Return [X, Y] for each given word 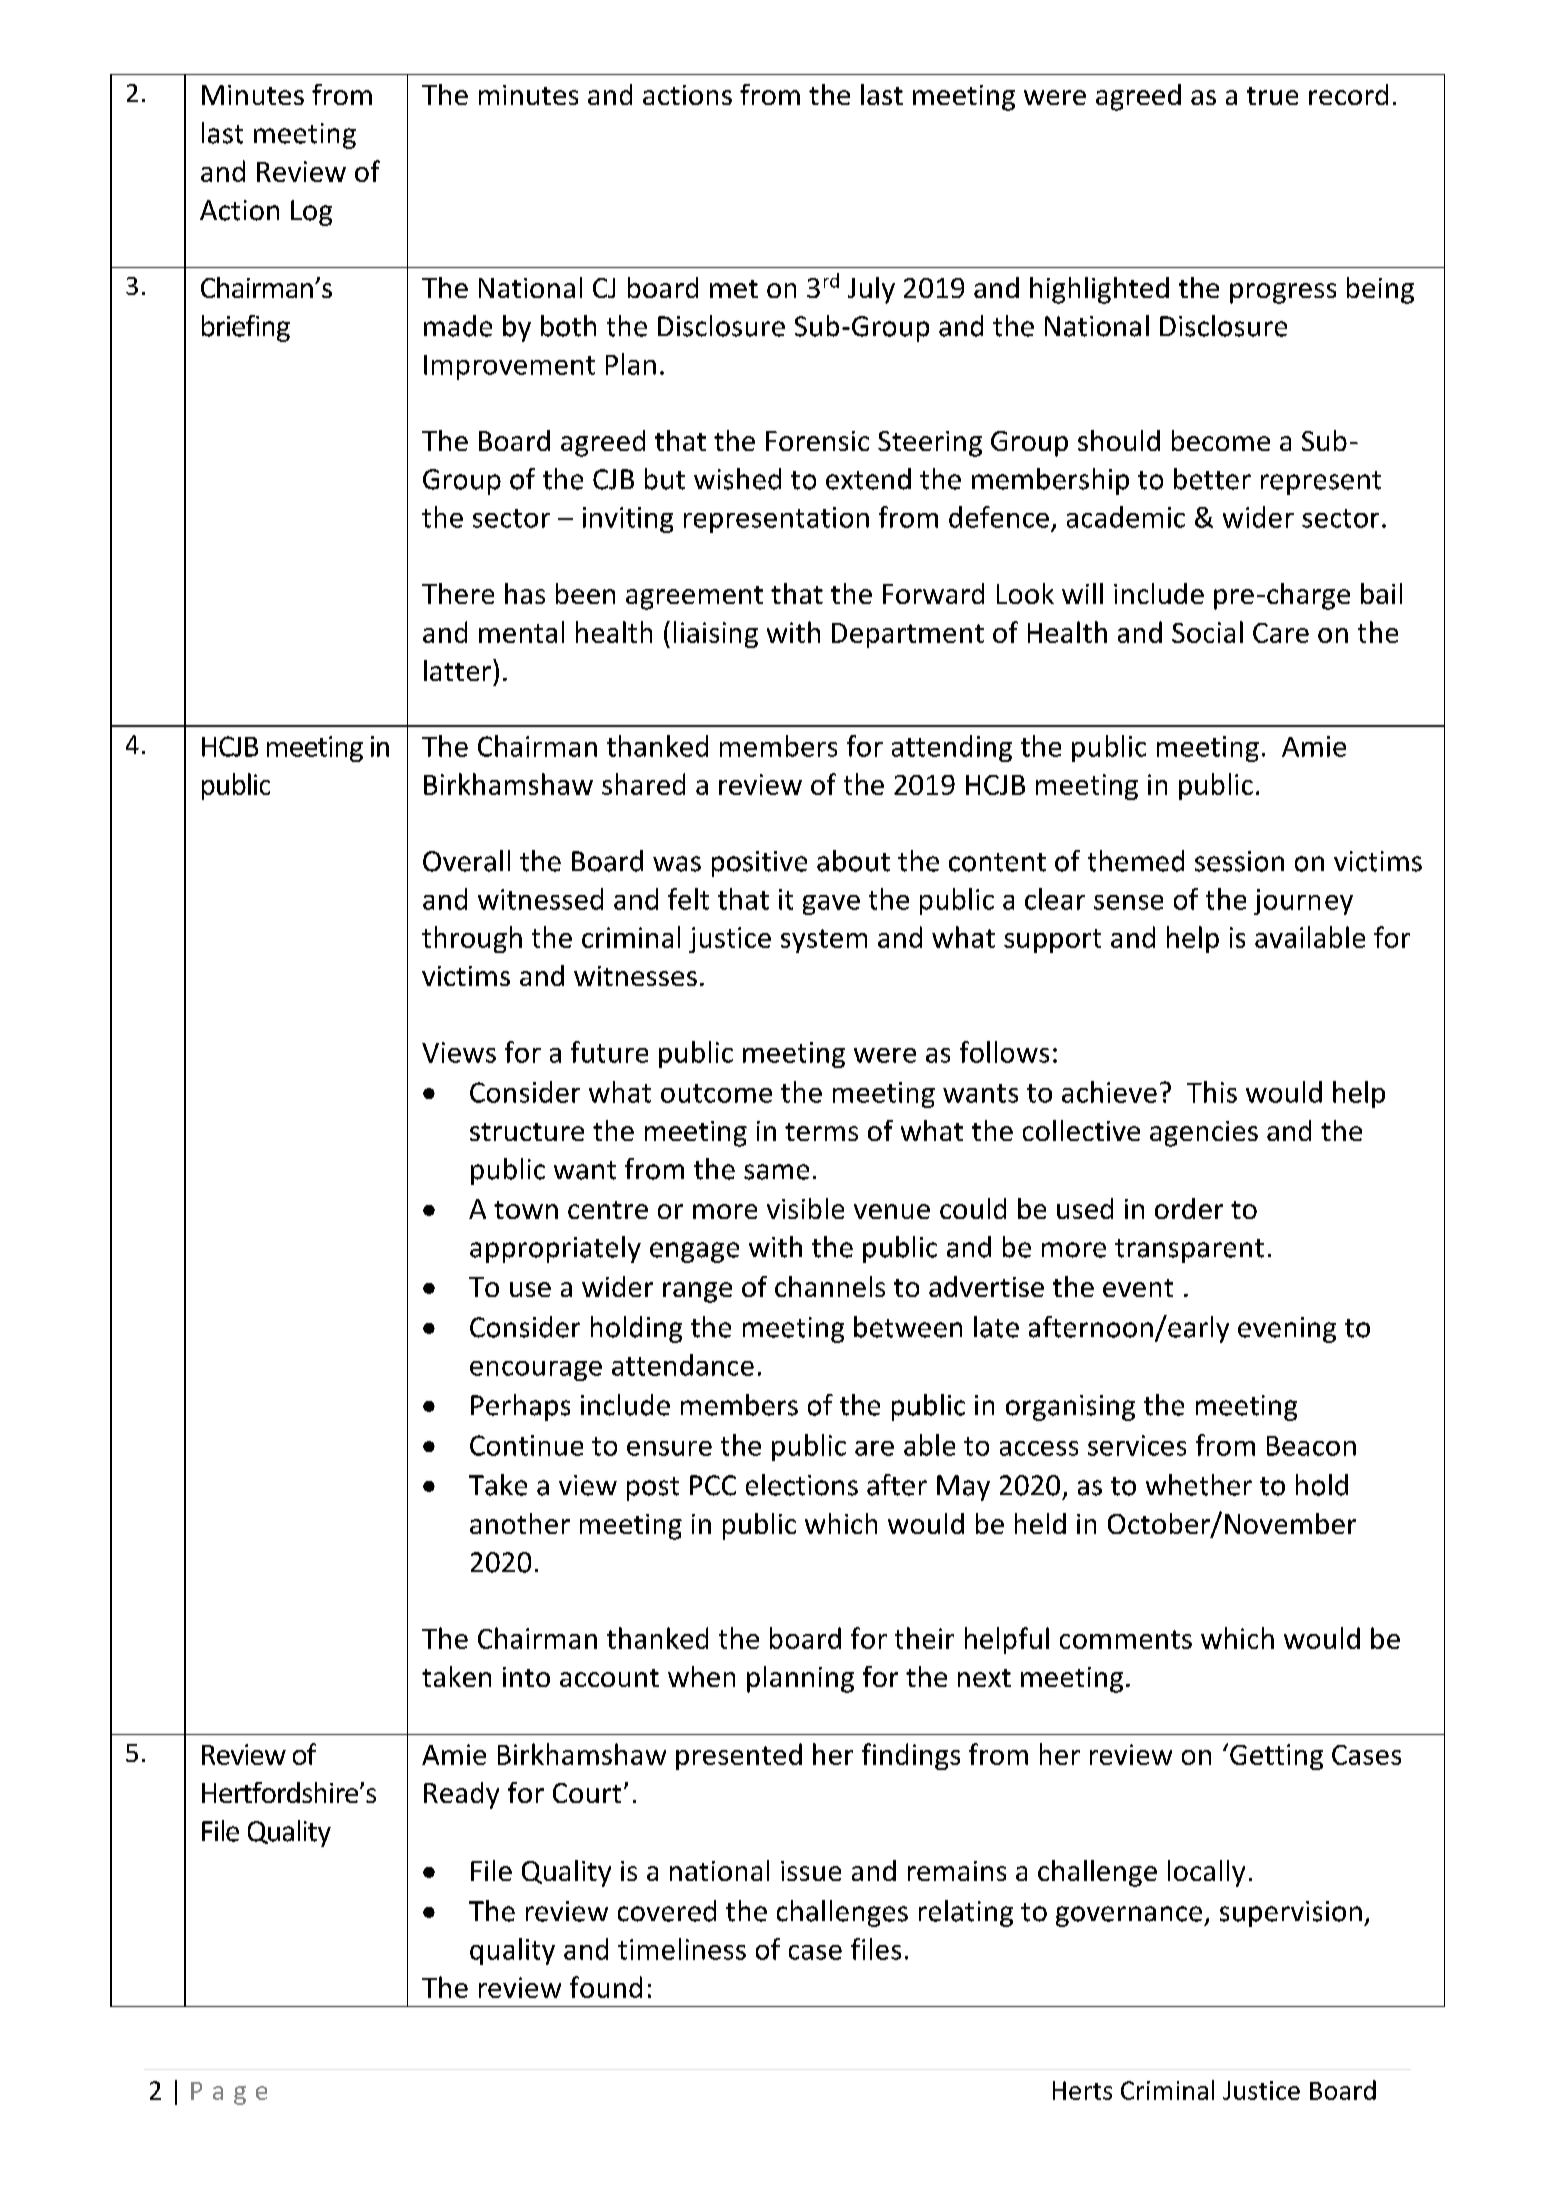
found [606, 1987]
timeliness [682, 1949]
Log [311, 213]
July [871, 290]
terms [821, 1132]
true [1272, 96]
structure [527, 1132]
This [1212, 1092]
